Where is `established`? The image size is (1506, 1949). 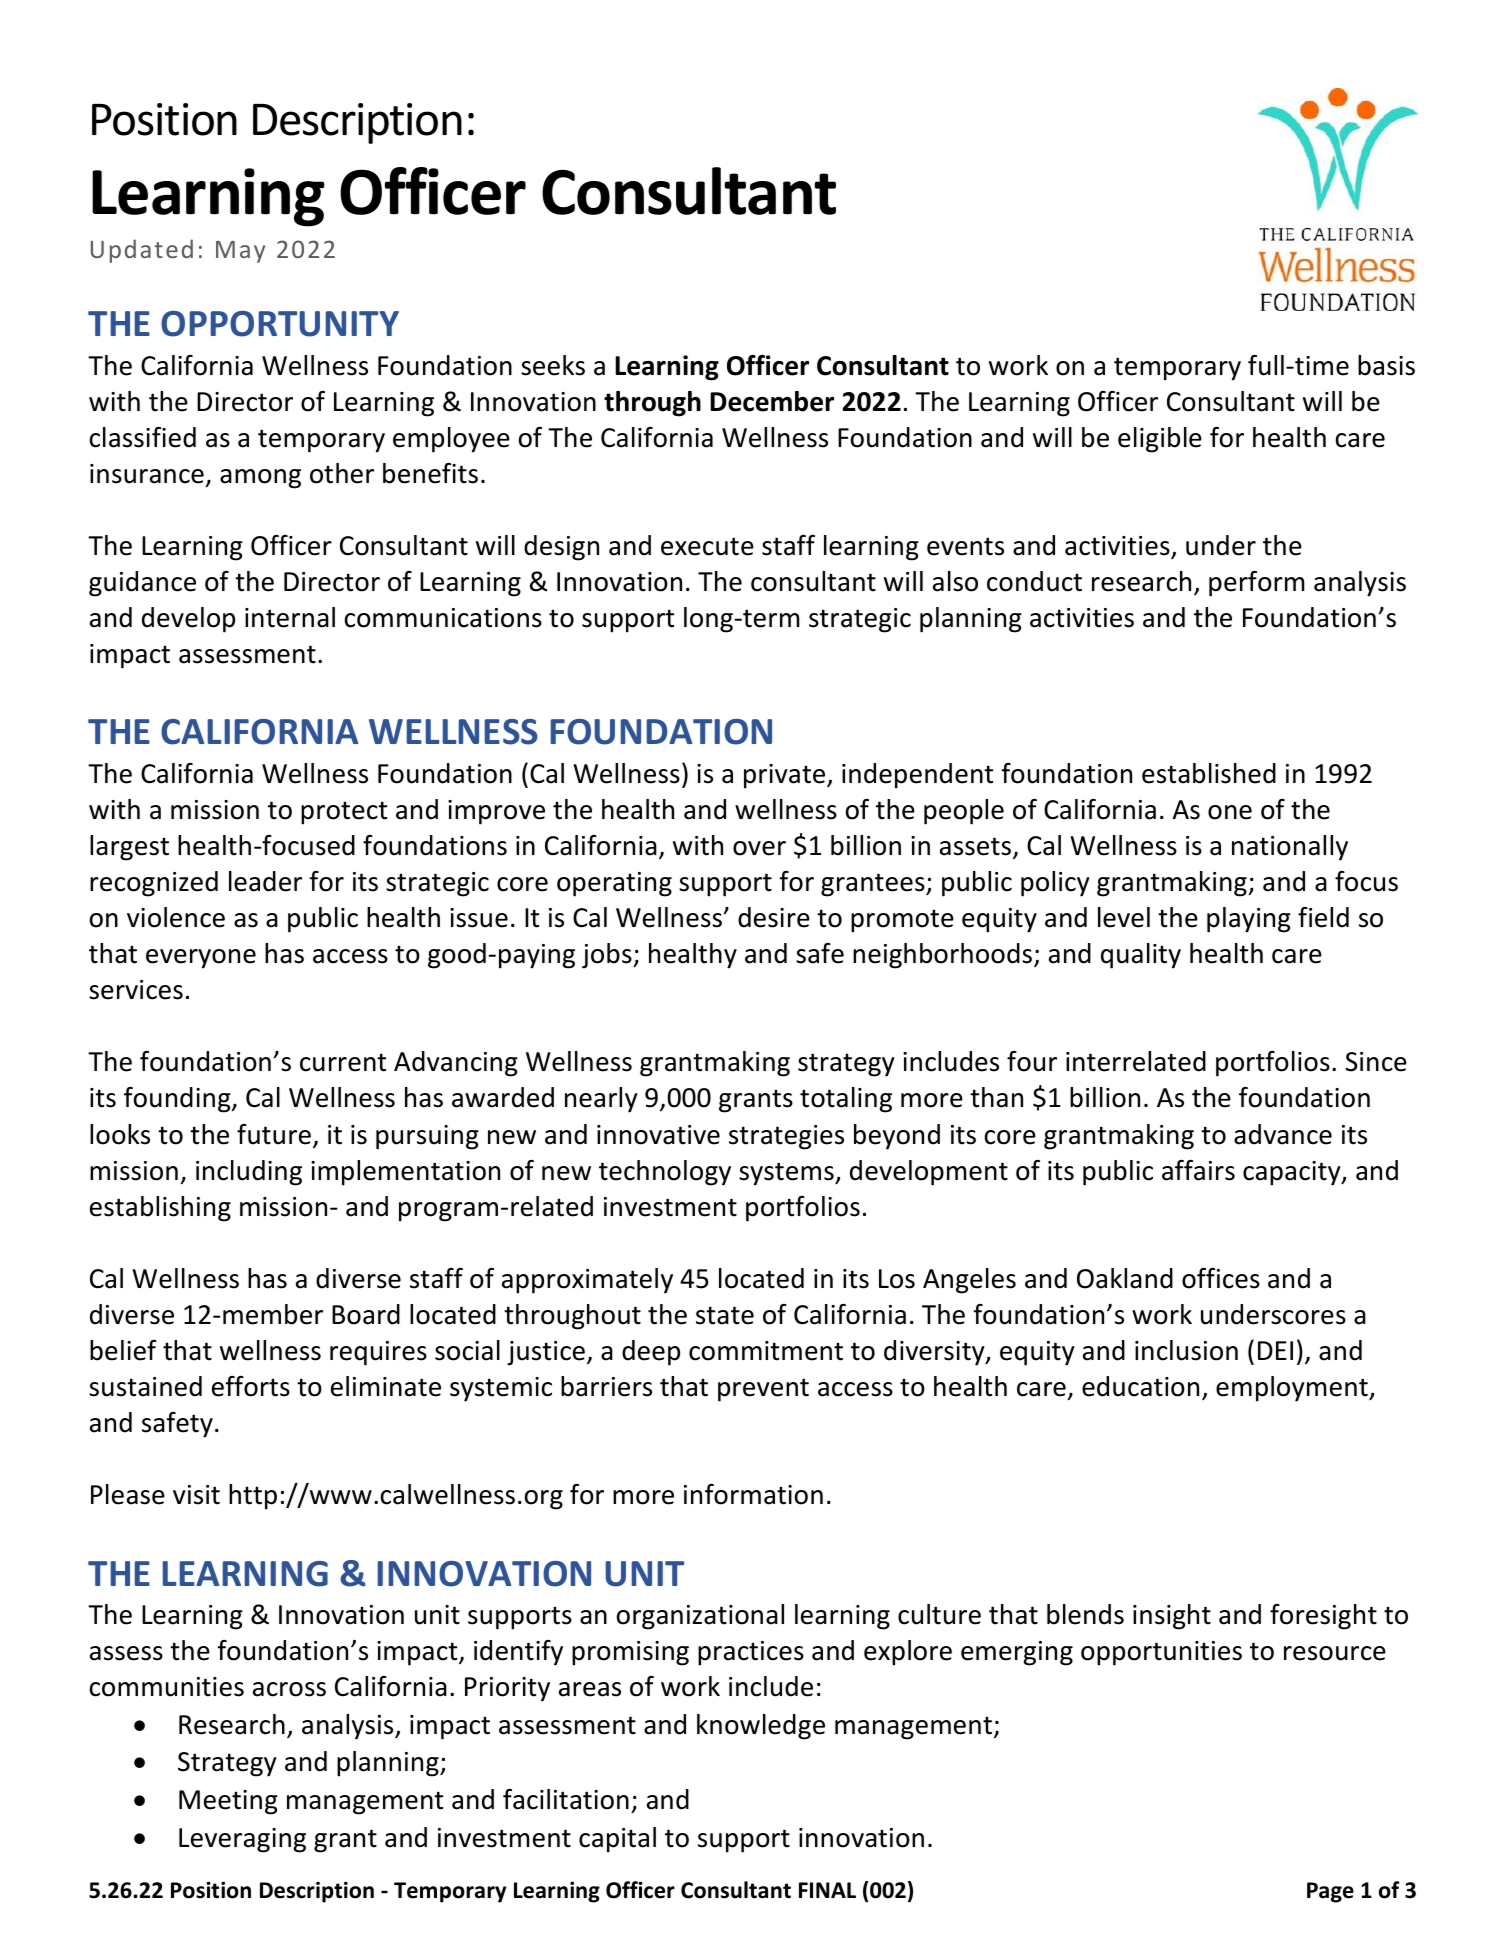 established is located at coordinates (1209, 773).
